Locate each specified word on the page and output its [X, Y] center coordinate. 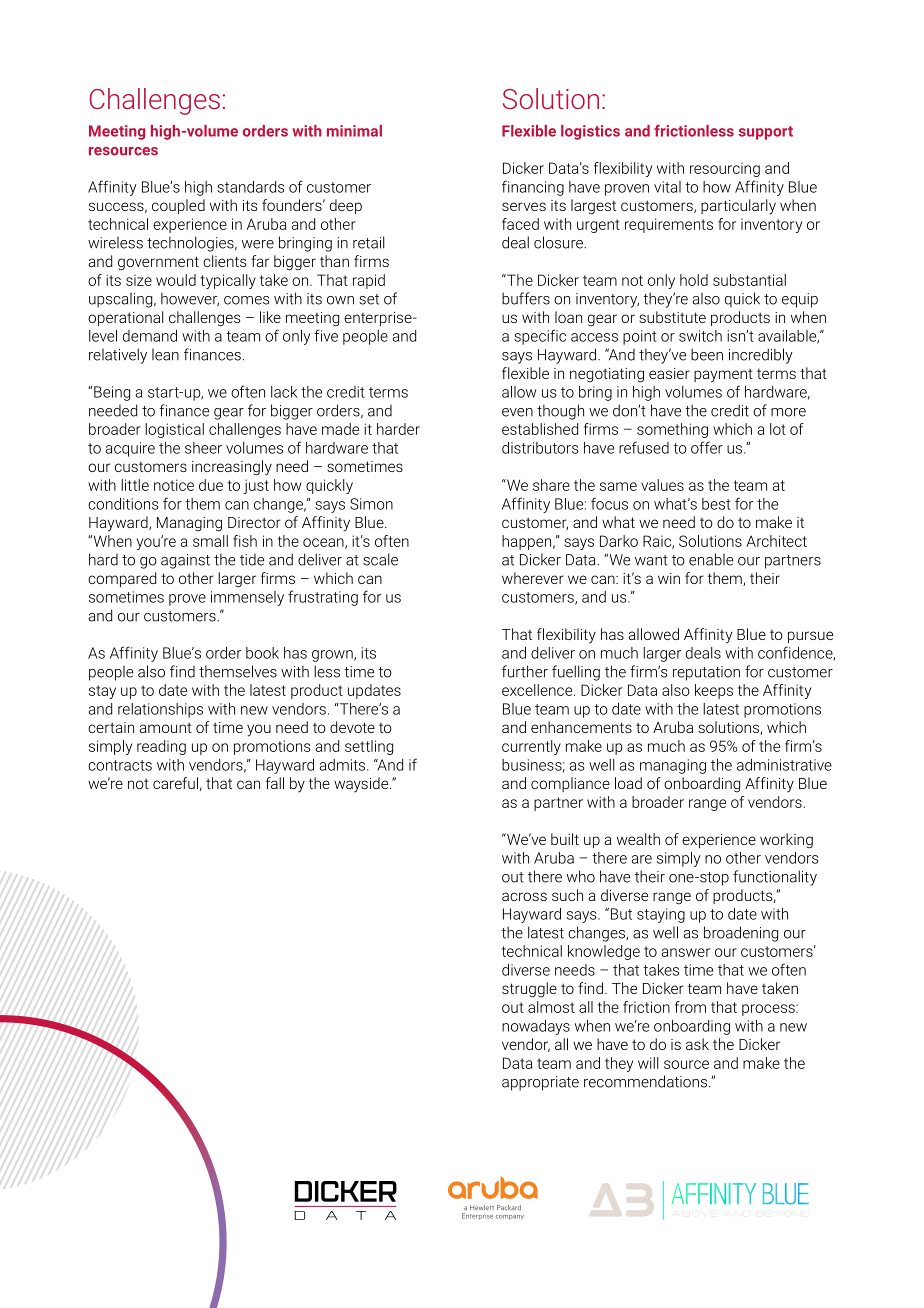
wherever [533, 578]
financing [533, 188]
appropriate [540, 1083]
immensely [247, 598]
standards [251, 187]
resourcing [725, 170]
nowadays [536, 1027]
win [669, 578]
